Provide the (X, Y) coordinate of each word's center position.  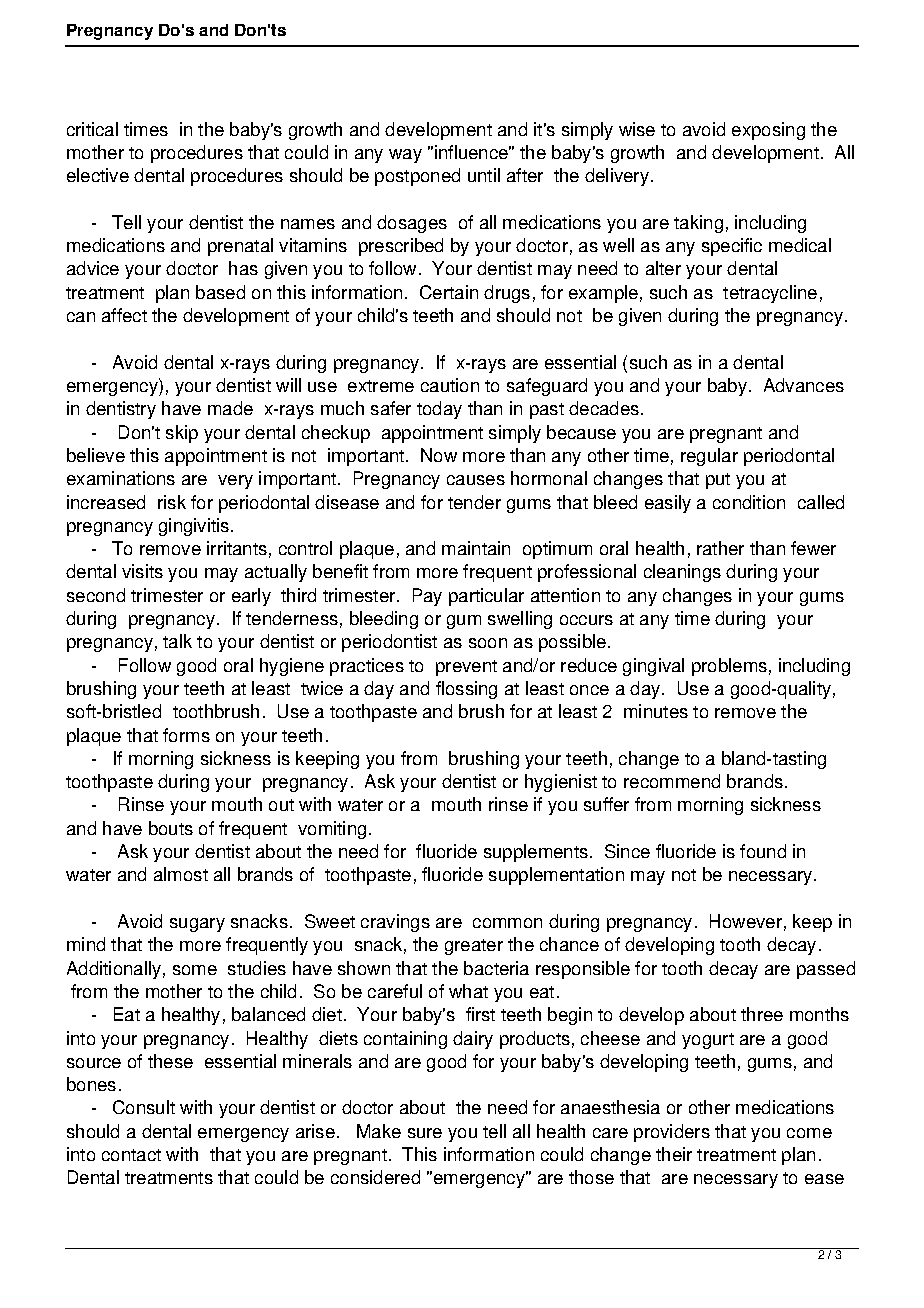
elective (98, 175)
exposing (768, 131)
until (484, 175)
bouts (171, 828)
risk (172, 502)
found (763, 851)
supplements (536, 853)
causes (476, 480)
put (718, 481)
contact (131, 1155)
